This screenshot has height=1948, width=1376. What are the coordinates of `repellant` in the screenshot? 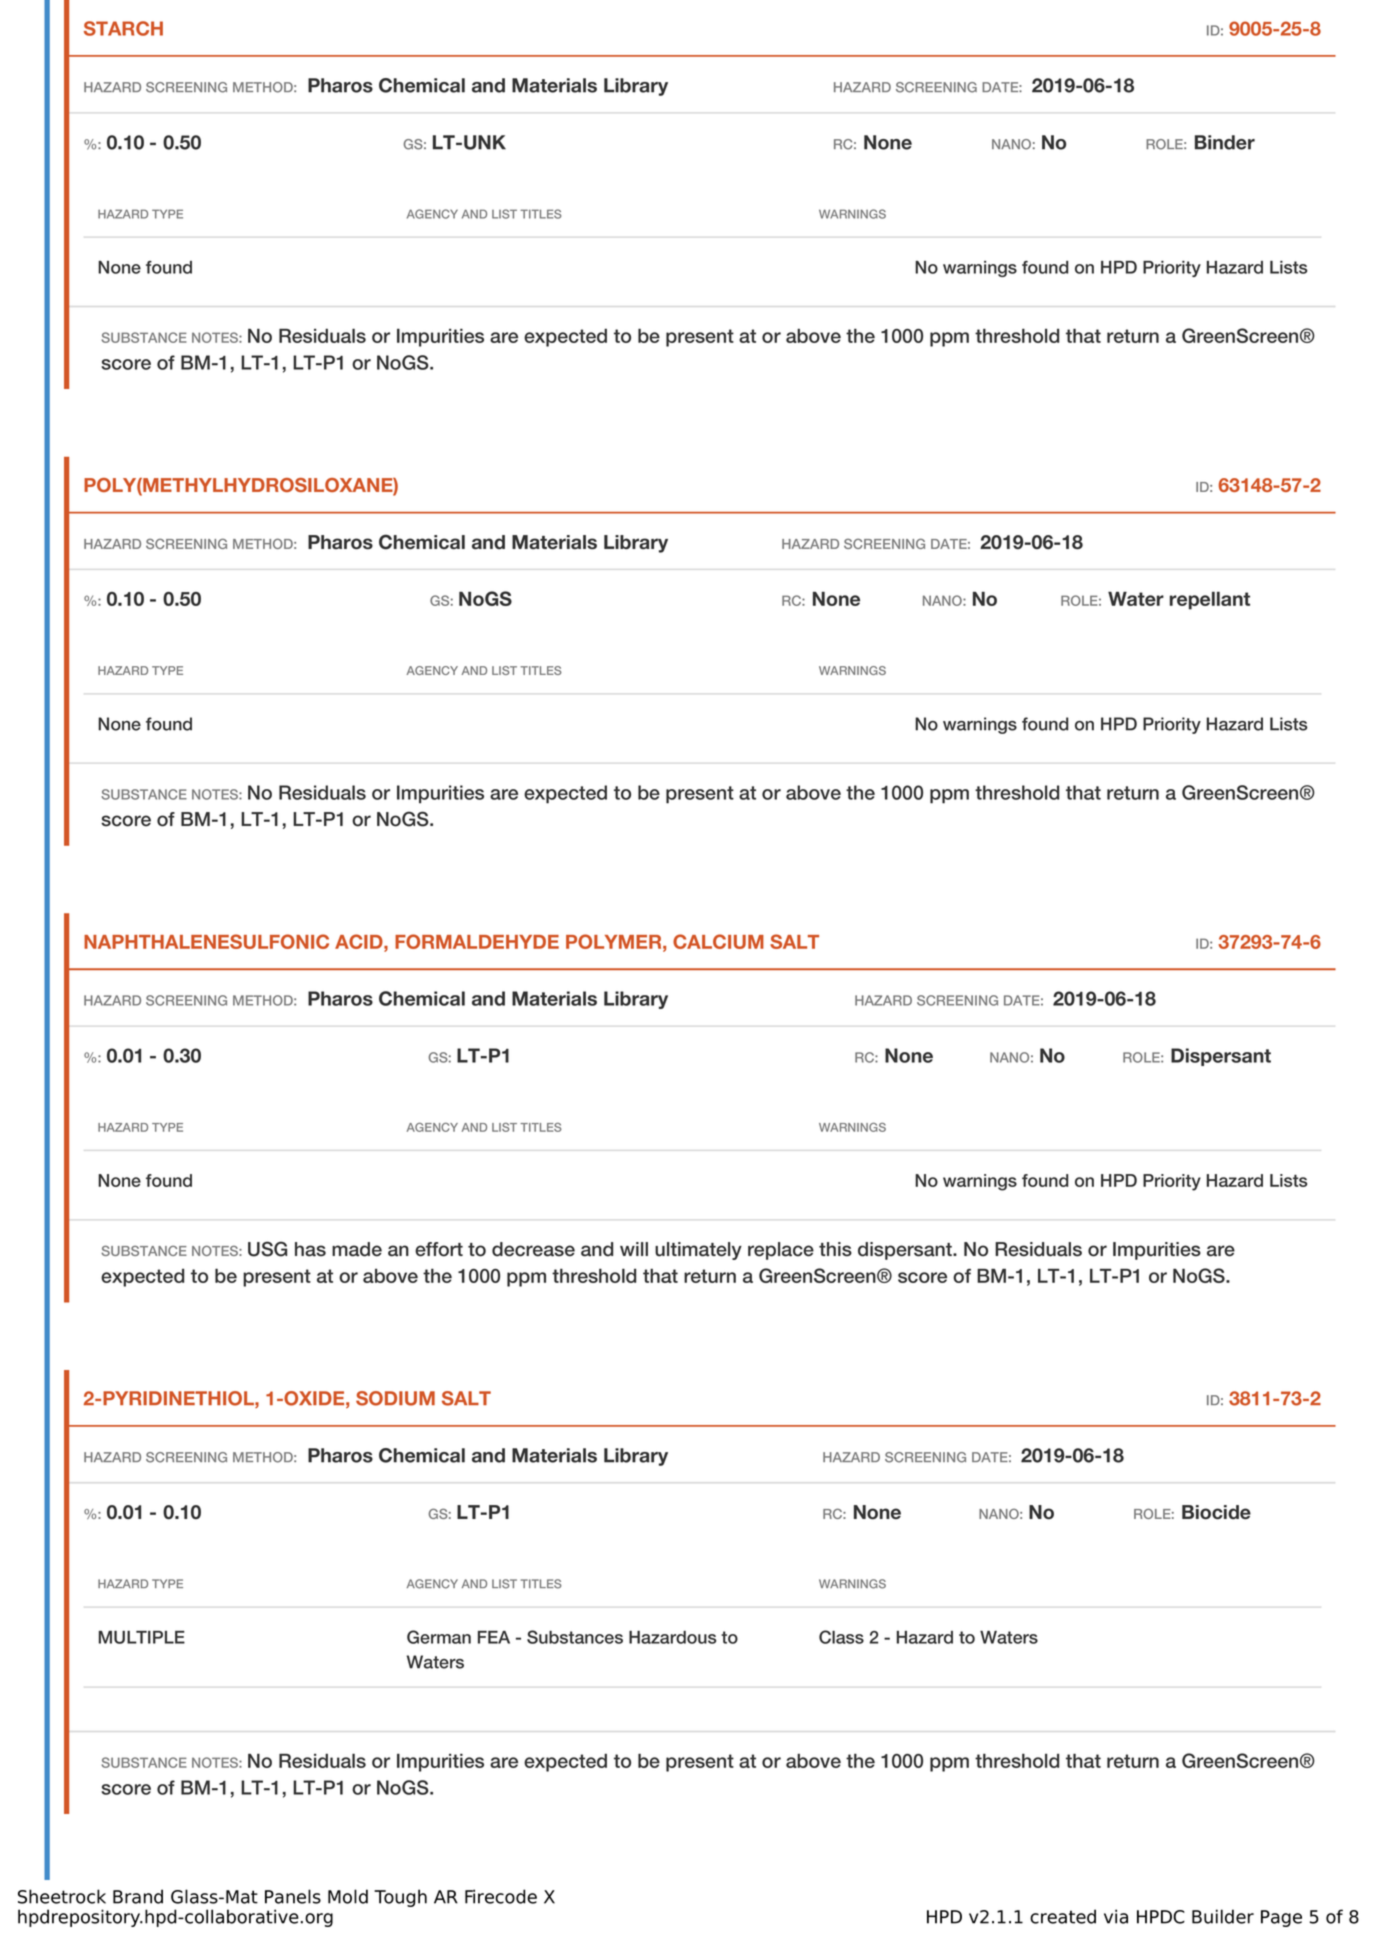 It's located at (1210, 601).
